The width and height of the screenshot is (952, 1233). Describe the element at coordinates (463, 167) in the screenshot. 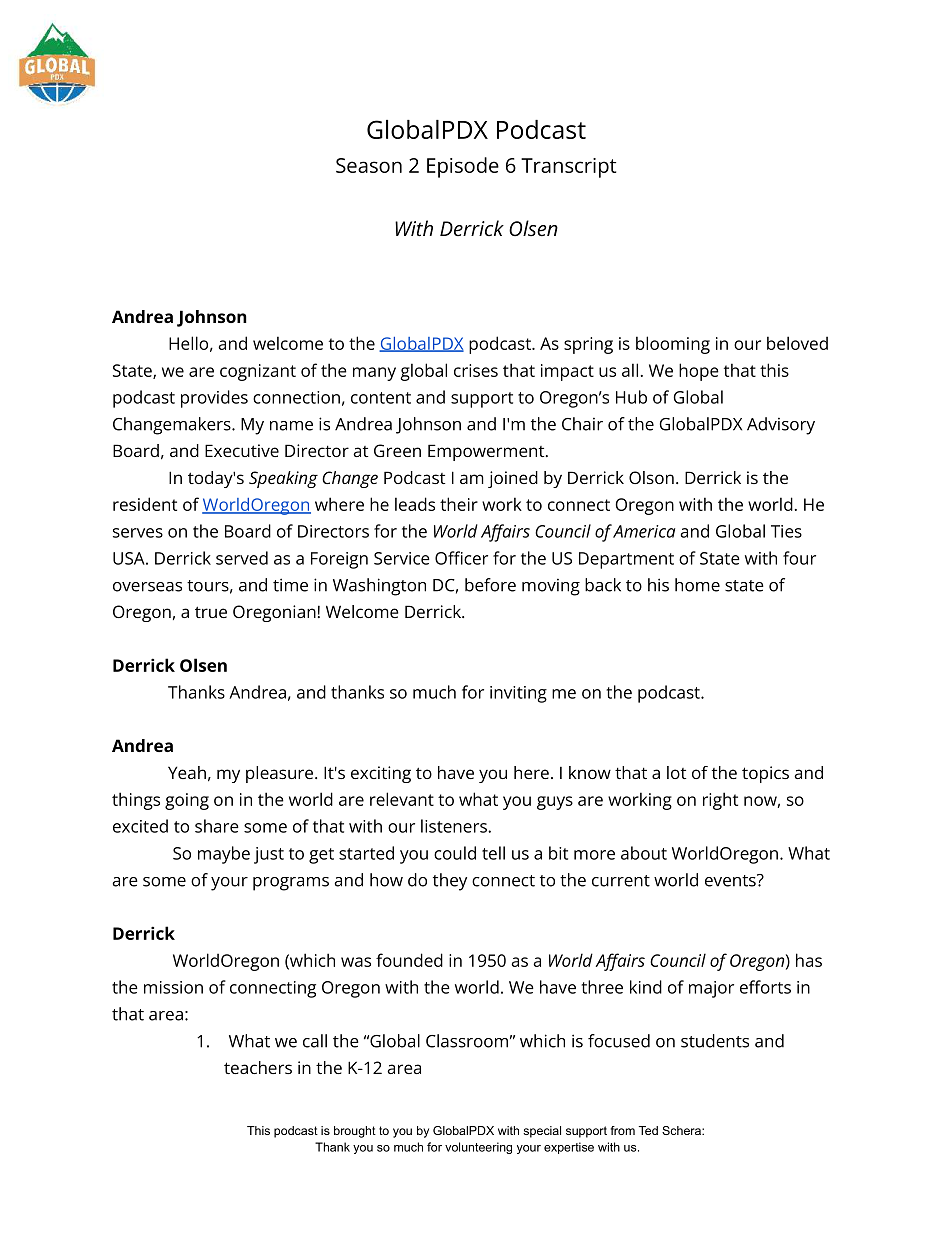

I see `Episode` at that location.
